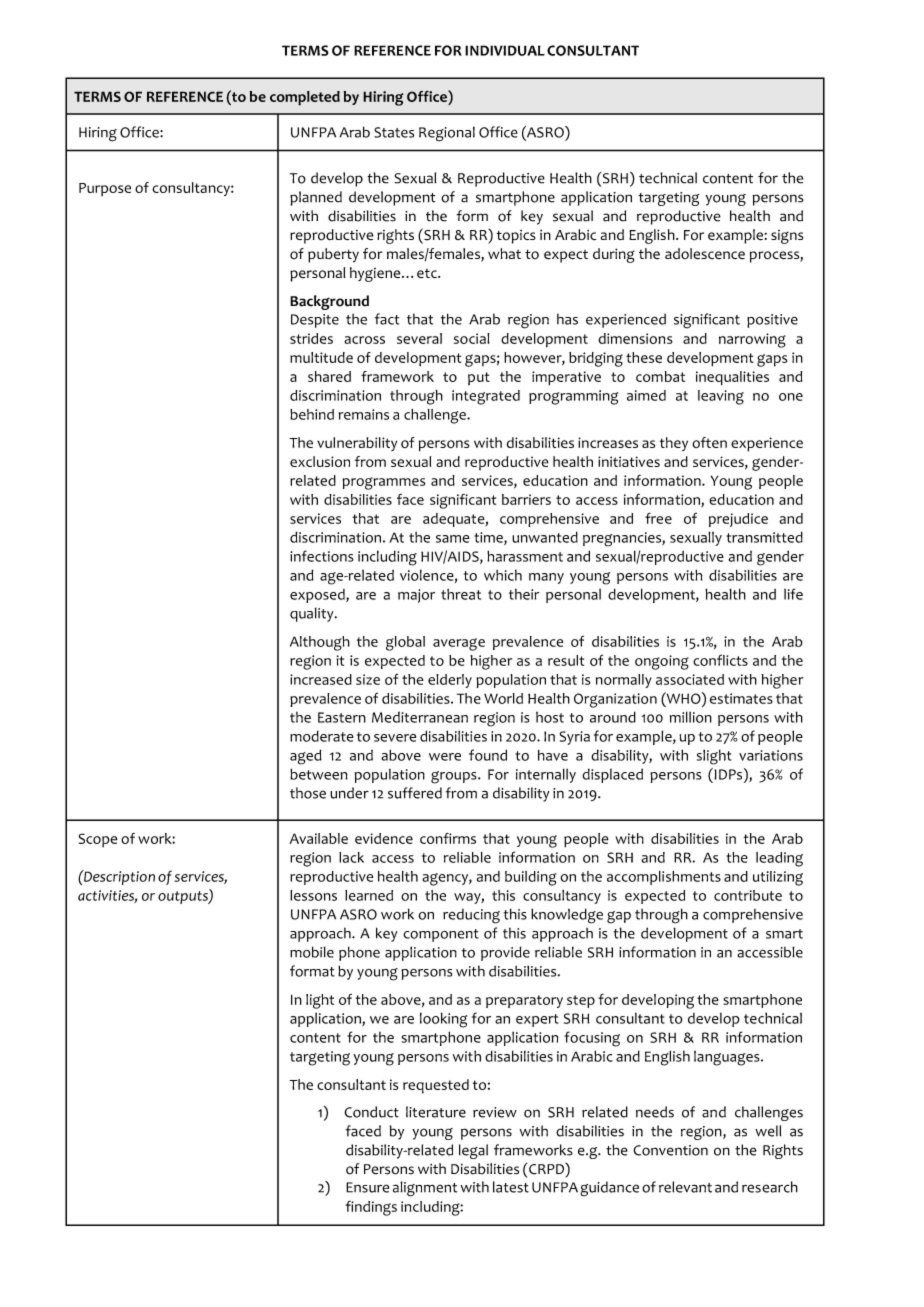 The width and height of the screenshot is (924, 1307). I want to click on INDIVIDUAL, so click(505, 50).
